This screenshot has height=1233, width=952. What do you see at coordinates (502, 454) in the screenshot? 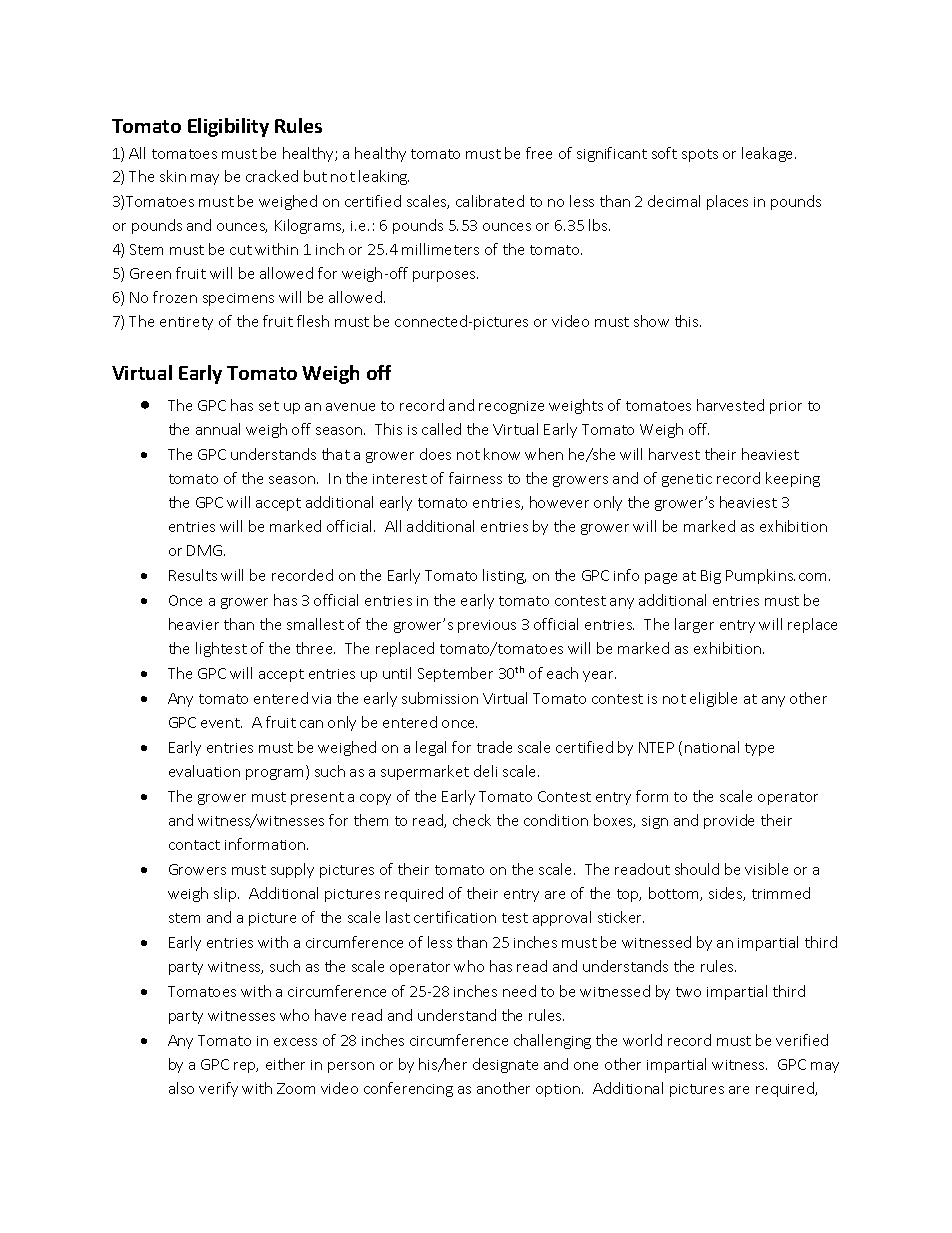
I see `know` at bounding box center [502, 454].
